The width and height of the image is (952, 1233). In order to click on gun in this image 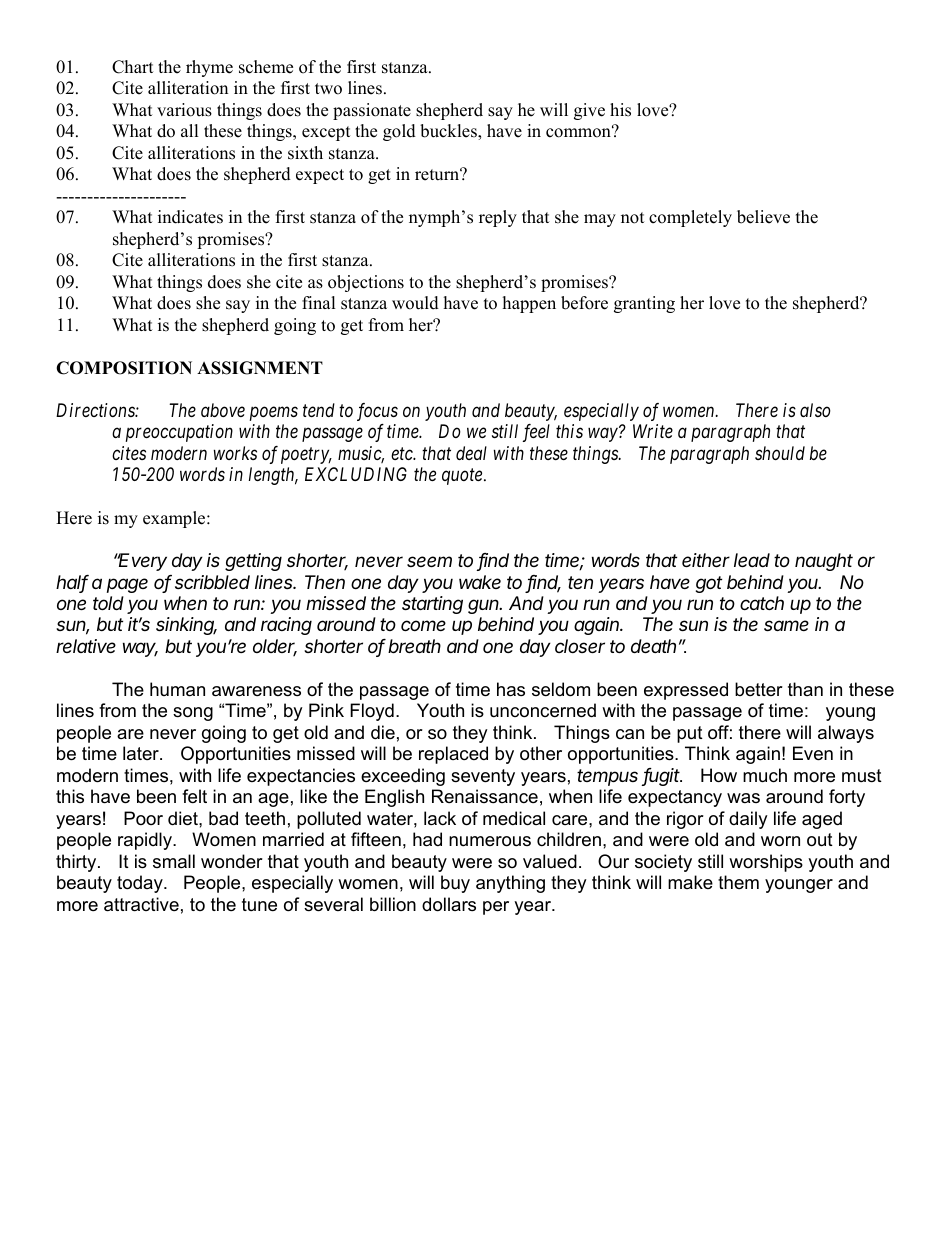, I will do `click(485, 606)`.
